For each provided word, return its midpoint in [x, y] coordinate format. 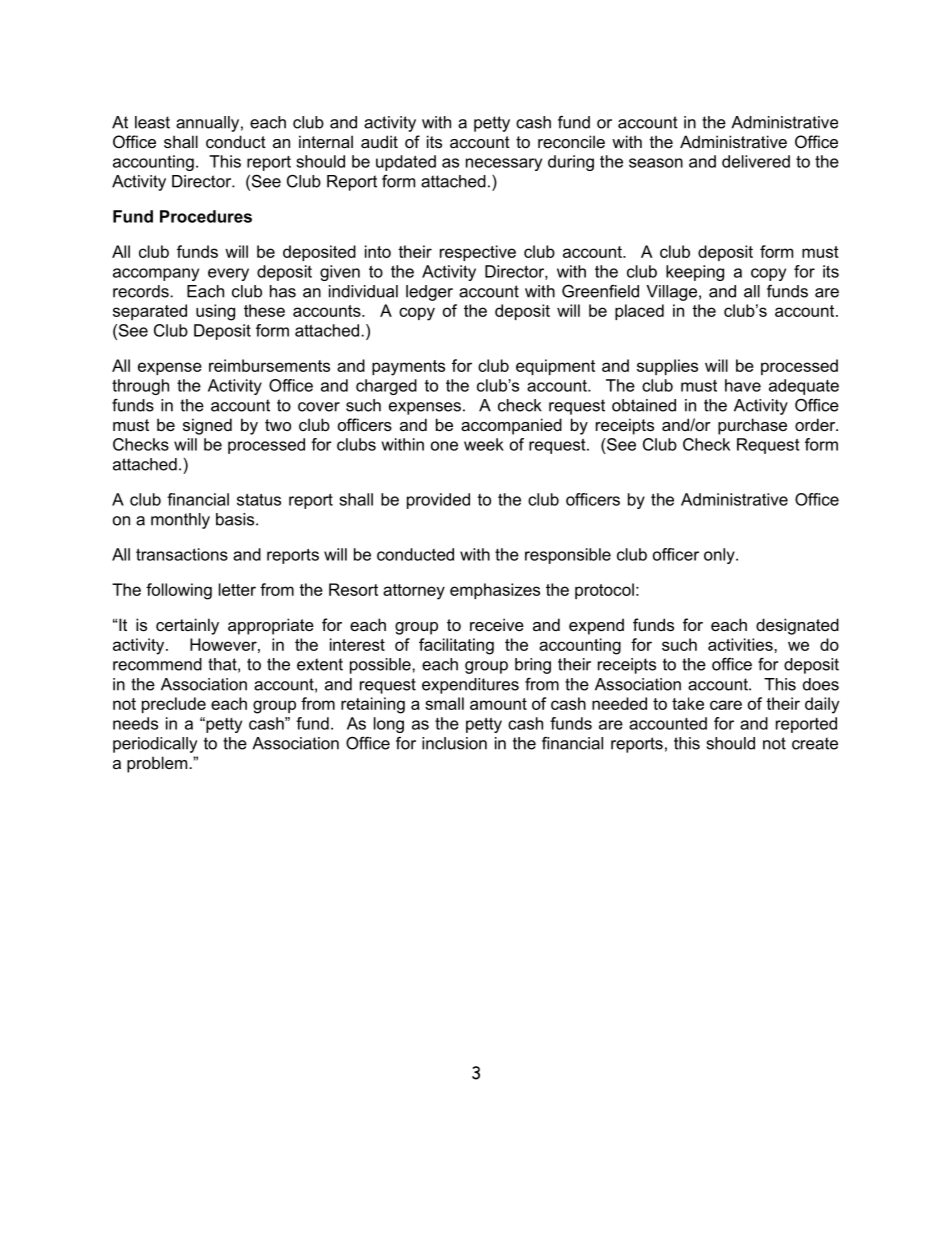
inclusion [454, 743]
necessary [504, 164]
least [152, 122]
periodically [155, 745]
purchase [752, 426]
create [815, 743]
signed [207, 426]
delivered [756, 161]
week [484, 444]
